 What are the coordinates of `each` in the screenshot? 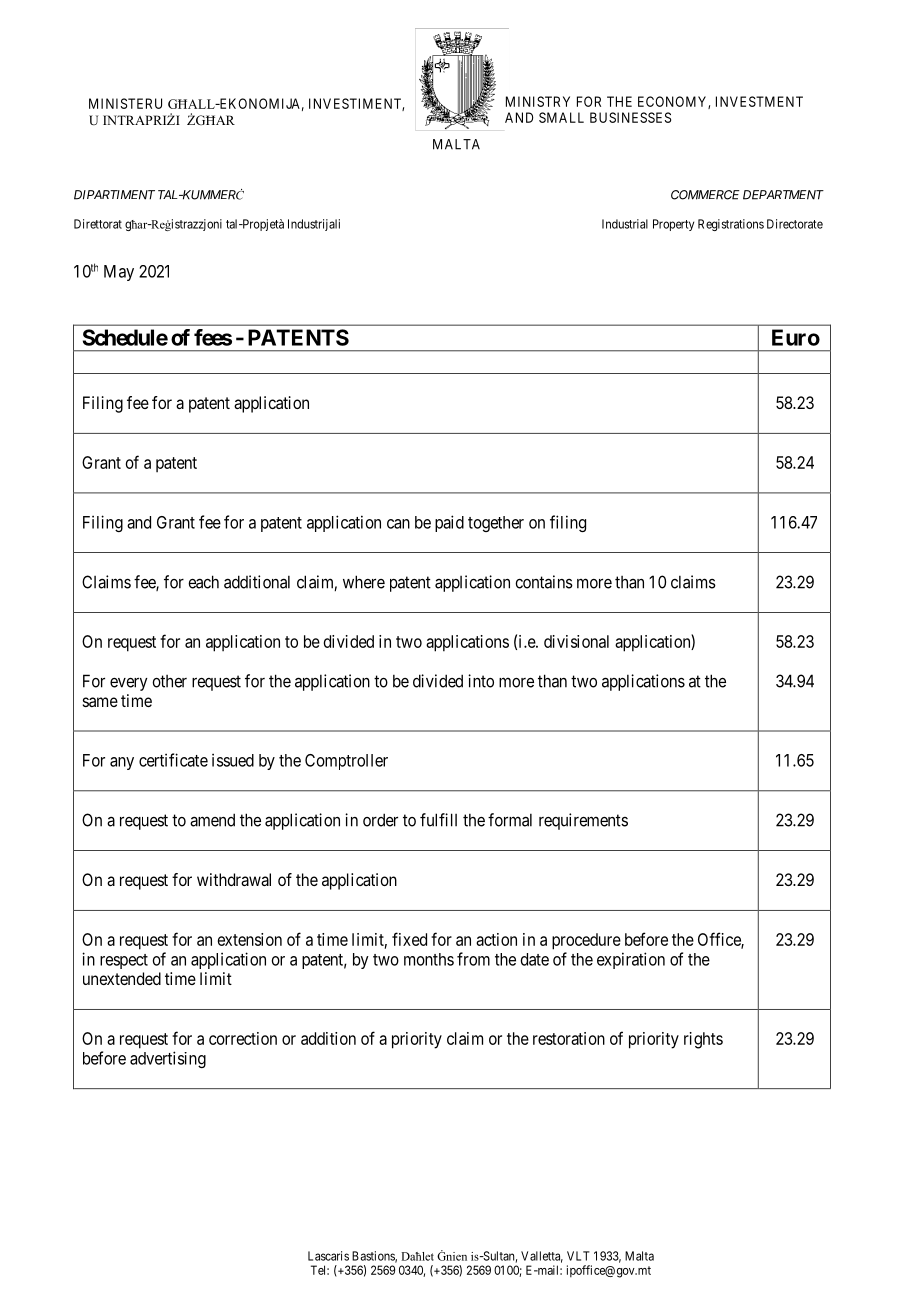 It's located at (203, 582).
